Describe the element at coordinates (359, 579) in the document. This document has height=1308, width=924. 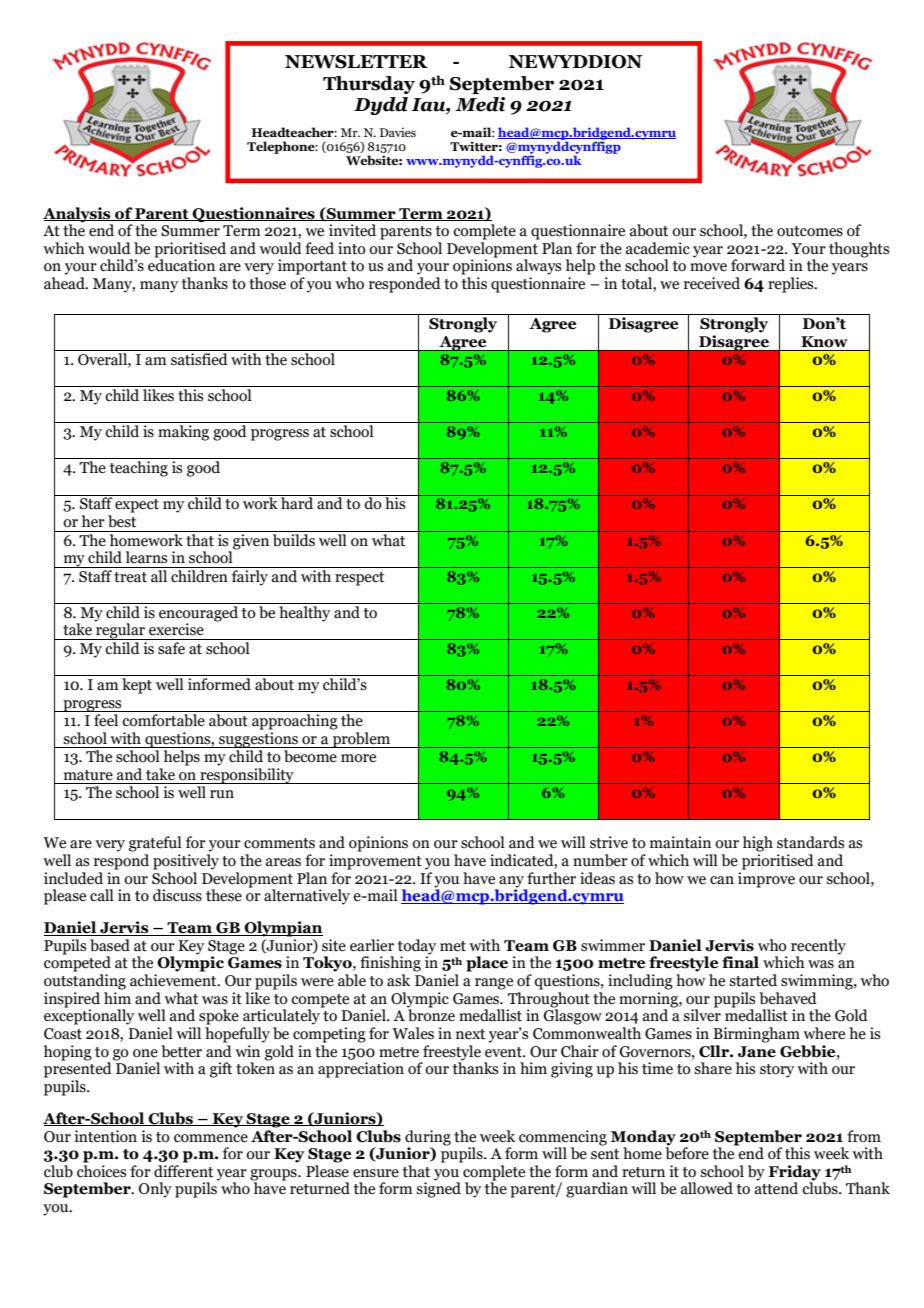
I see `respect` at that location.
